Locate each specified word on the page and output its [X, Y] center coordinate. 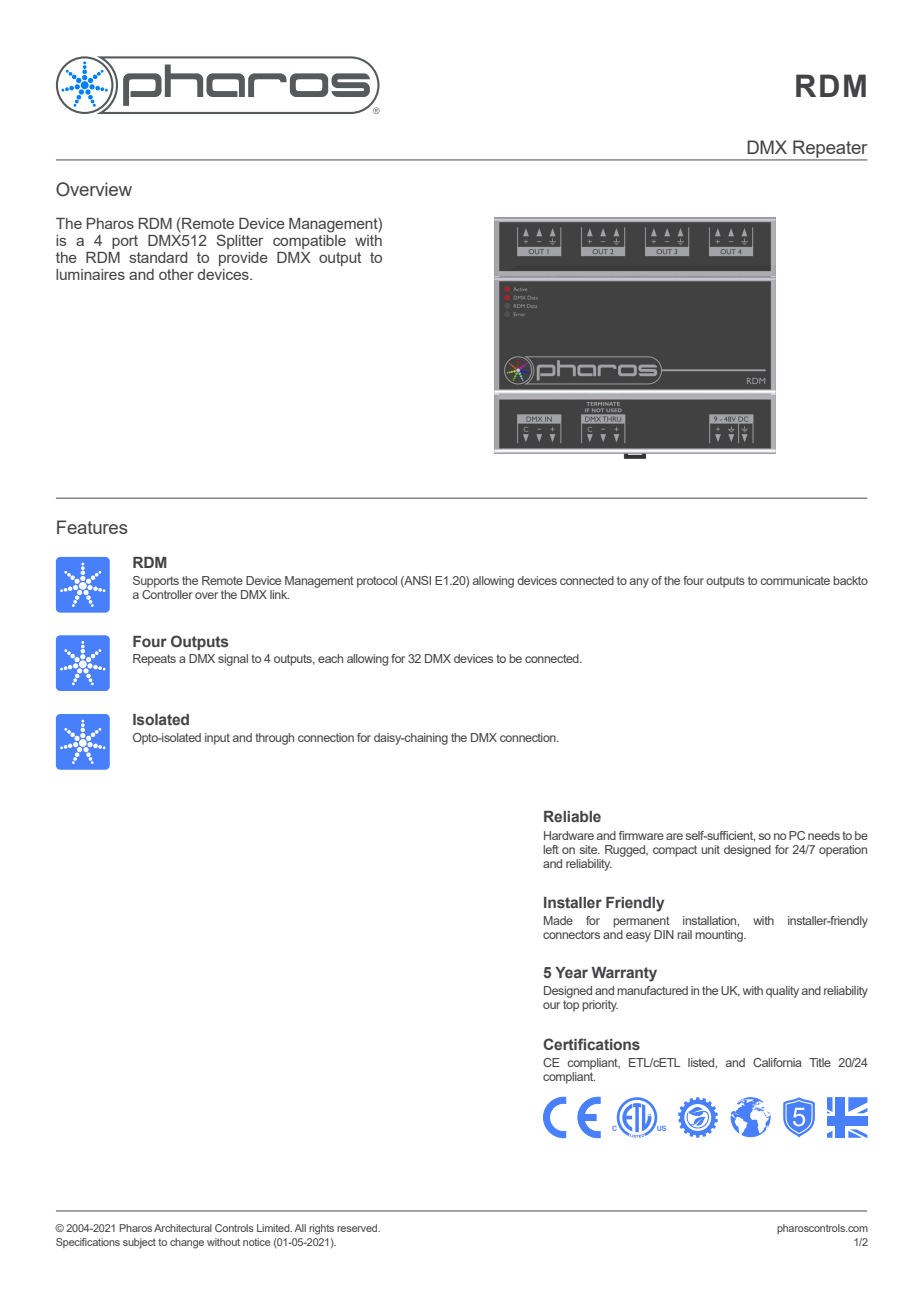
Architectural [183, 1228]
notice [257, 1242]
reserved [358, 1228]
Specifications [88, 1243]
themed [86, 228]
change [187, 1243]
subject [139, 1243]
